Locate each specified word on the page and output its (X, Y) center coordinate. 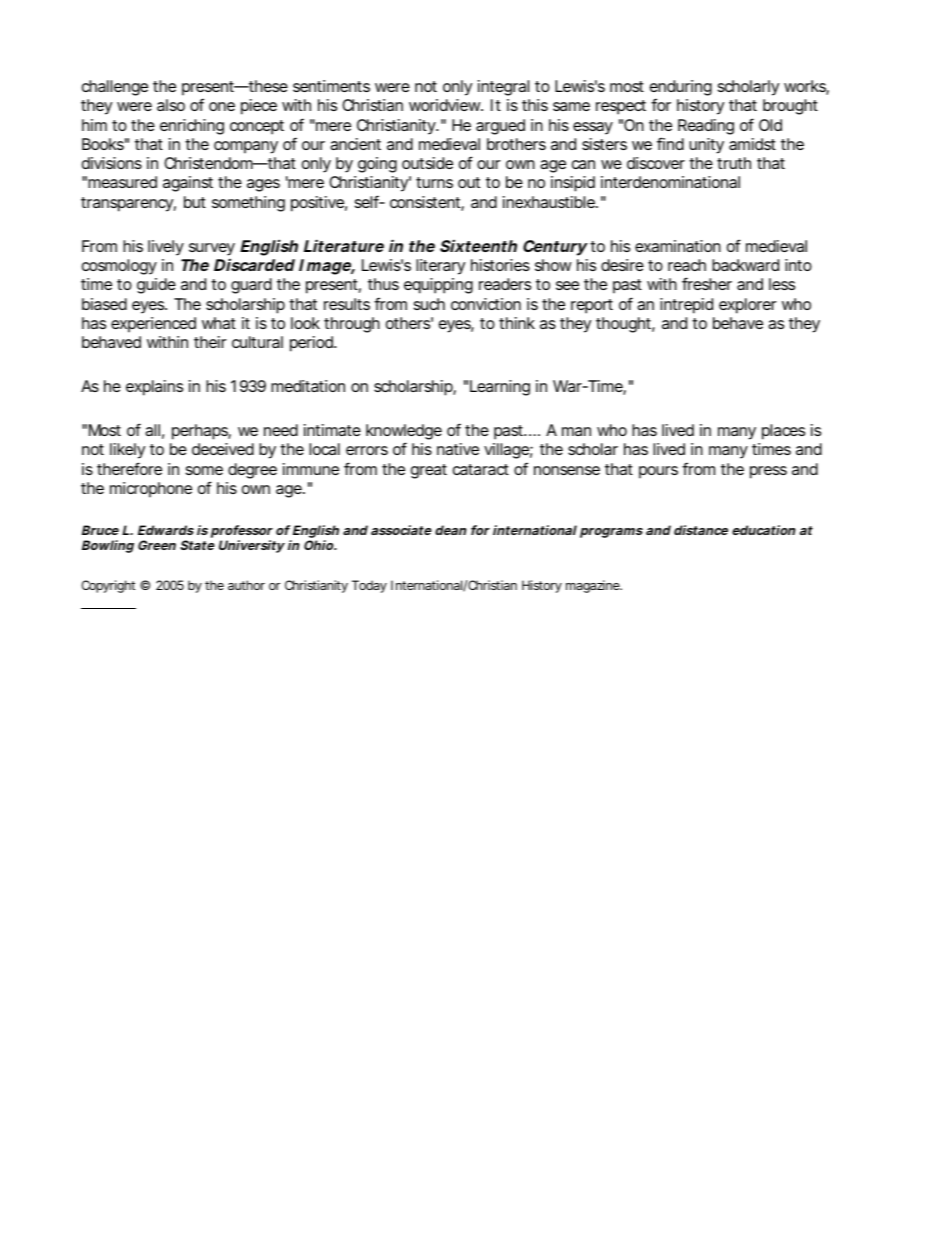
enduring (681, 89)
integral (503, 88)
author (246, 585)
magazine (594, 586)
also (171, 105)
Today (369, 586)
